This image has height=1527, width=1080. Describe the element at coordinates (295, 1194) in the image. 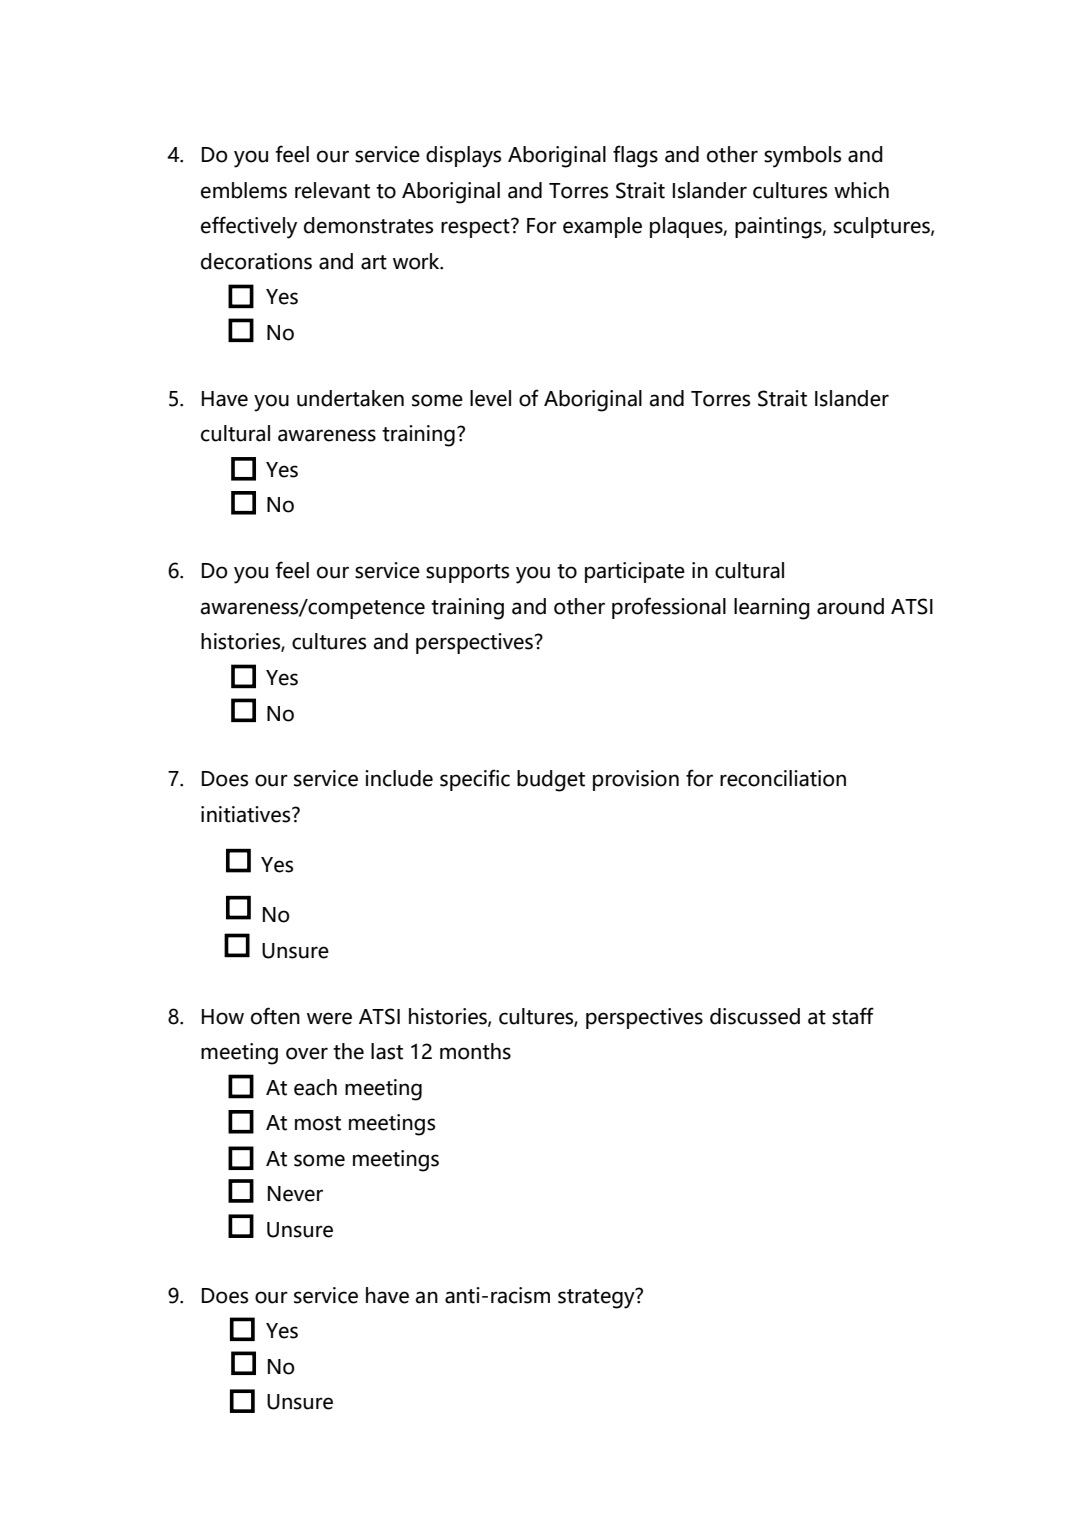

I see `Never` at that location.
